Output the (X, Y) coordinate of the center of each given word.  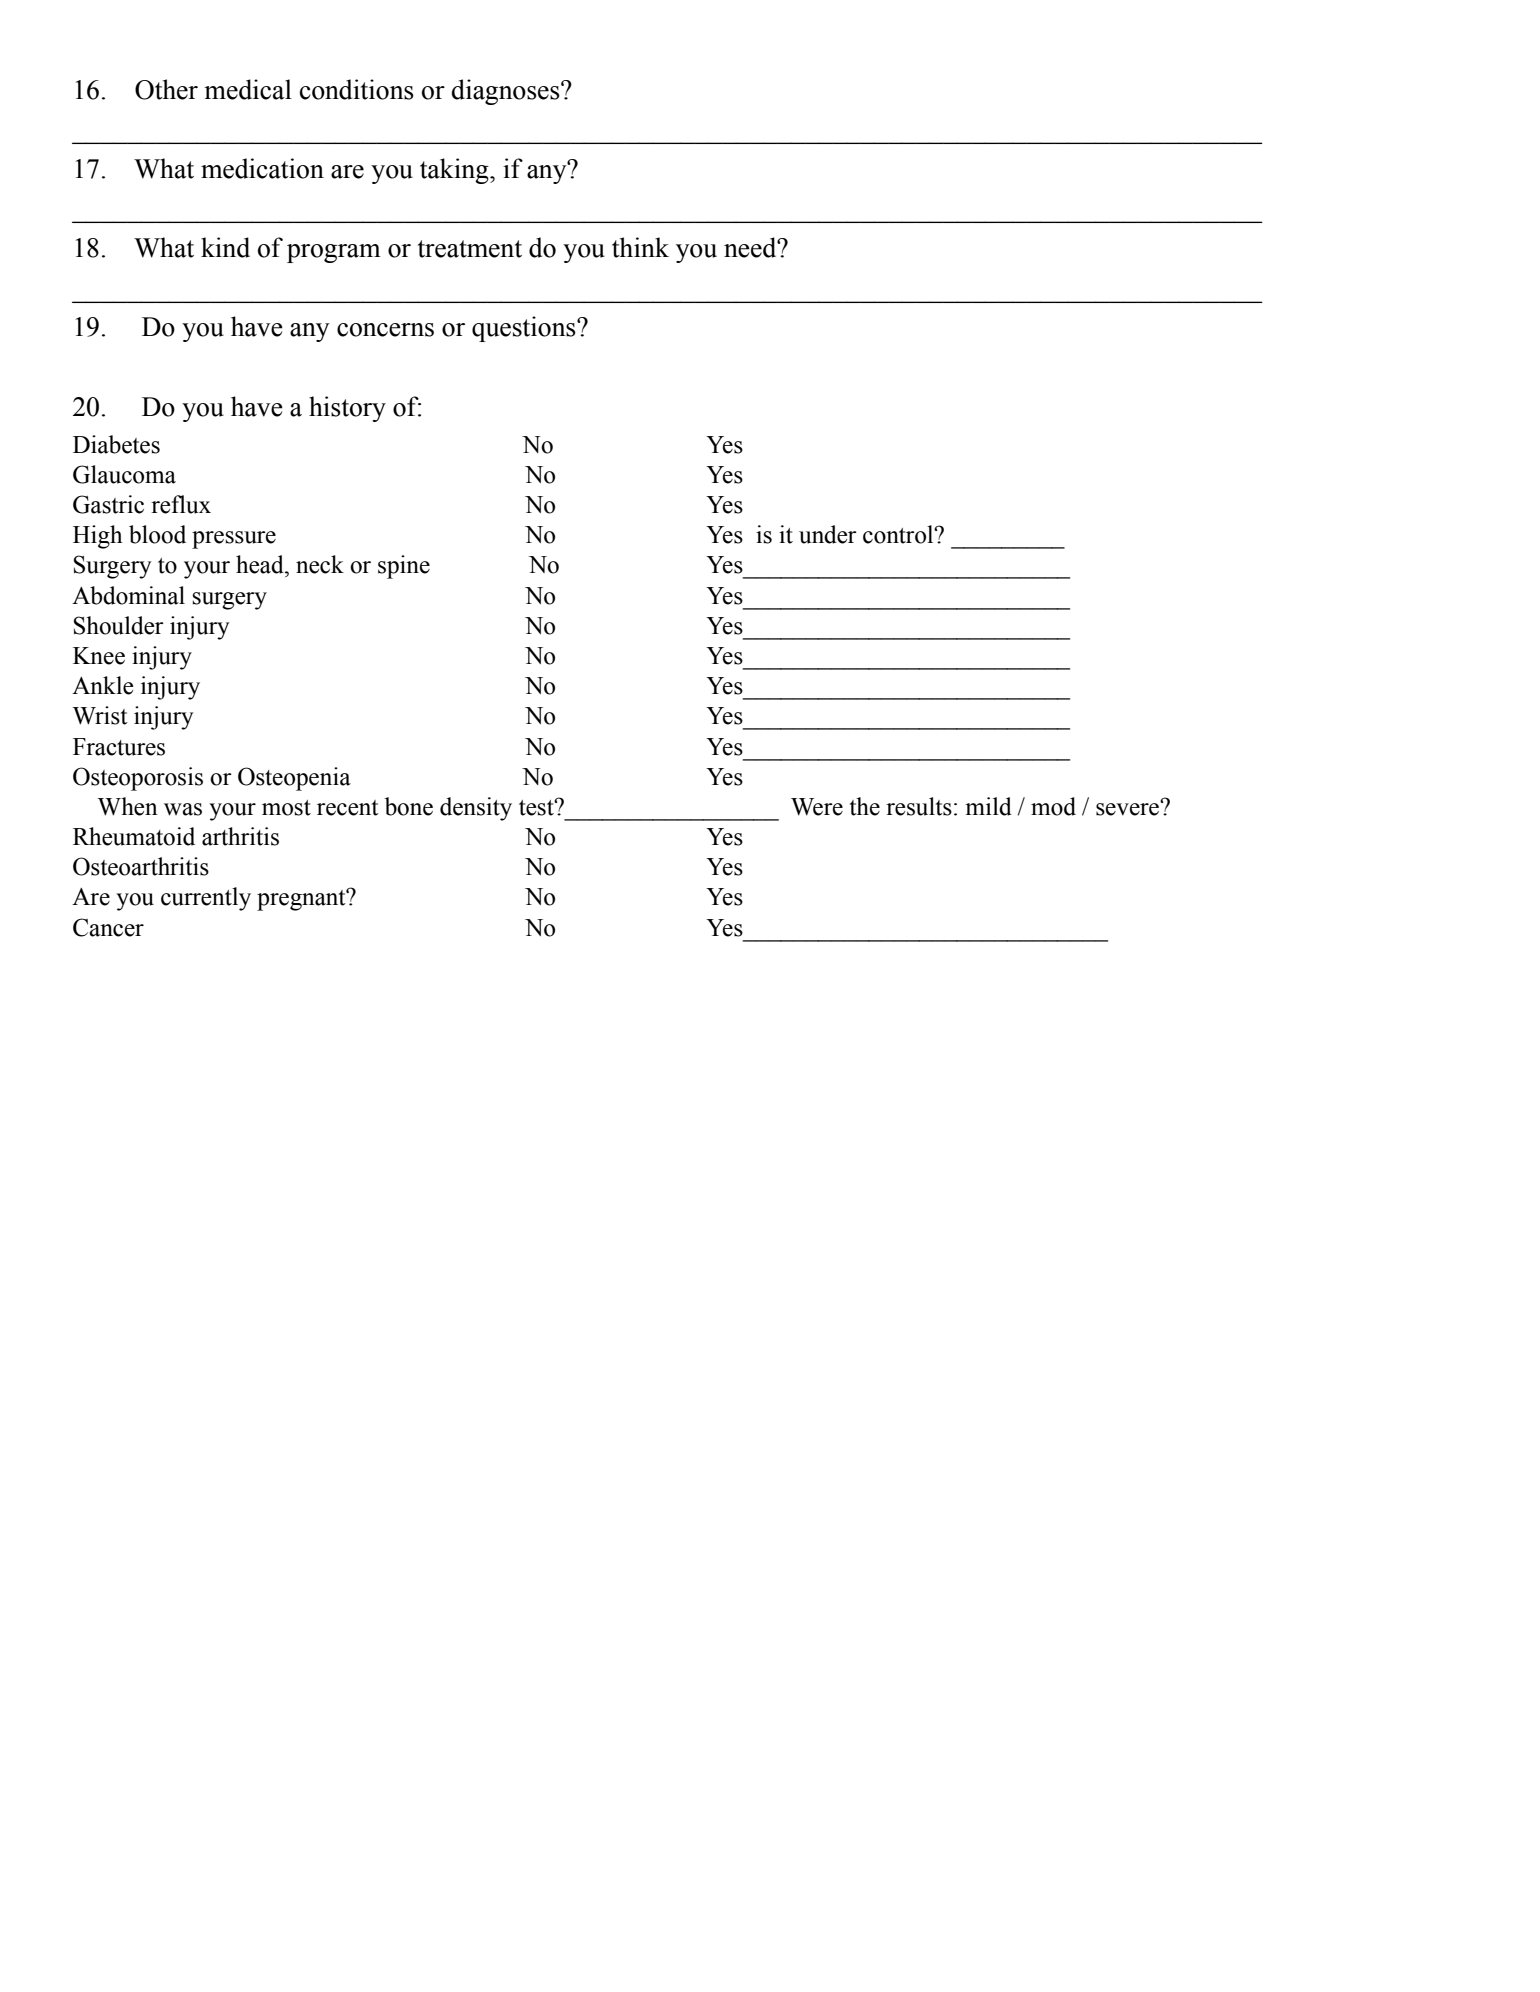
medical (248, 89)
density (476, 809)
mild (988, 806)
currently (206, 899)
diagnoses (507, 92)
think (640, 247)
